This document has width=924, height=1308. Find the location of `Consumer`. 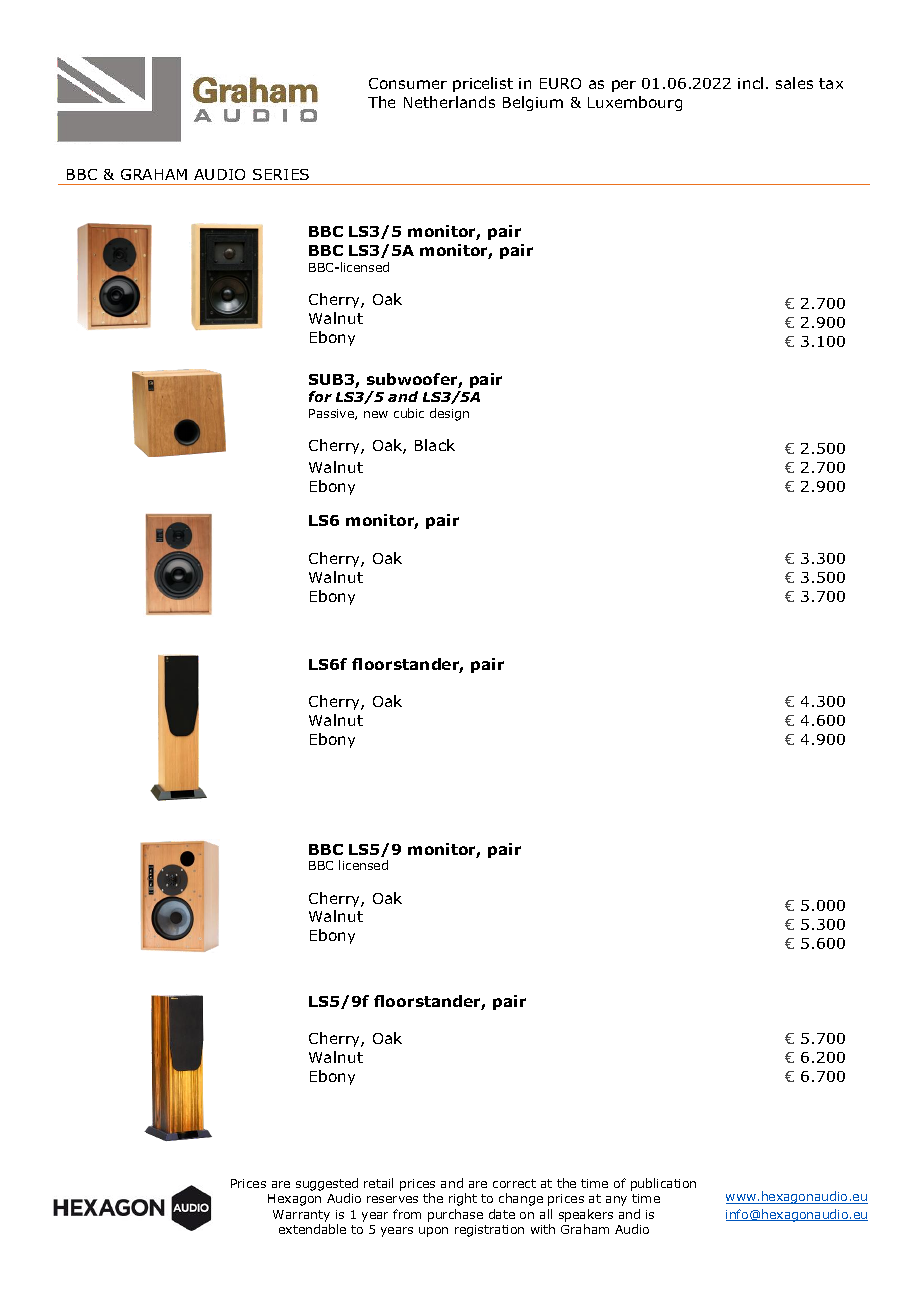

Consumer is located at coordinates (408, 83).
